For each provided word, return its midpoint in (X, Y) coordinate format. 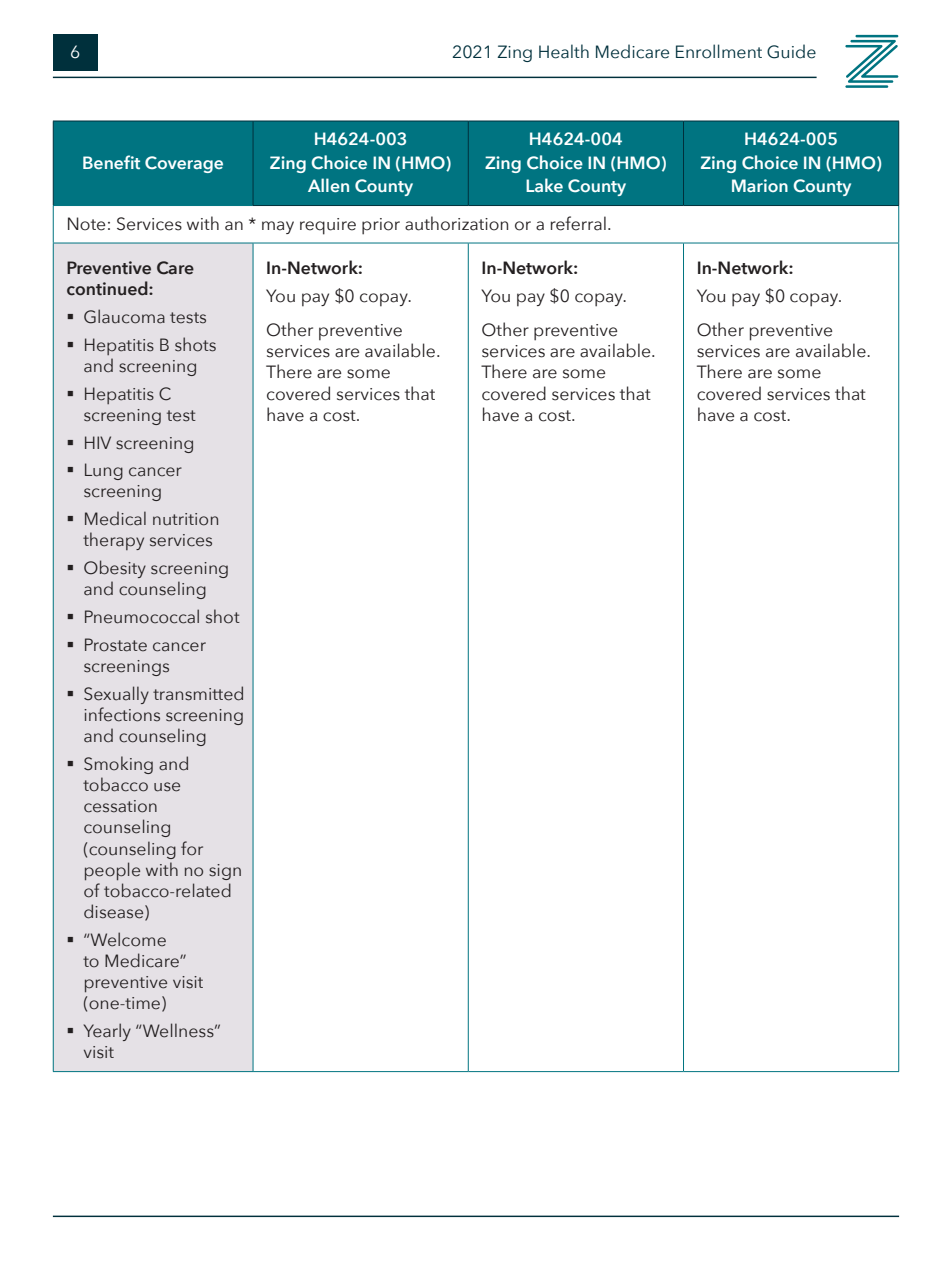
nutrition (185, 519)
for (192, 848)
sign (225, 872)
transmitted (198, 693)
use (167, 787)
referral (578, 223)
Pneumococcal (142, 616)
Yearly (107, 1032)
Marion (760, 185)
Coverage (184, 164)
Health (564, 51)
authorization (456, 223)
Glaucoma (124, 316)
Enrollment (719, 51)
